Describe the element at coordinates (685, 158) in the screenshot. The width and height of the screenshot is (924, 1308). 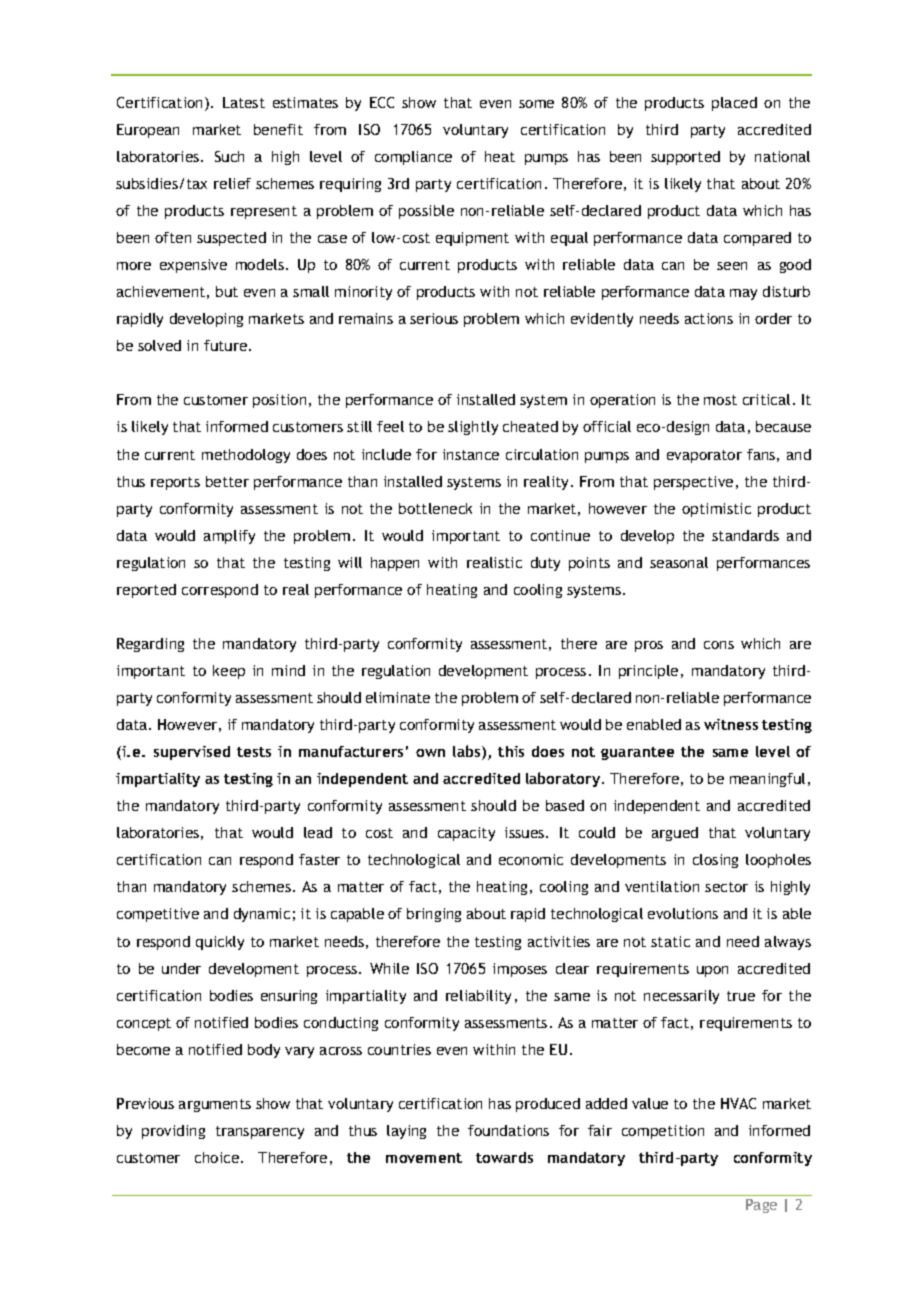
I see `supported` at that location.
